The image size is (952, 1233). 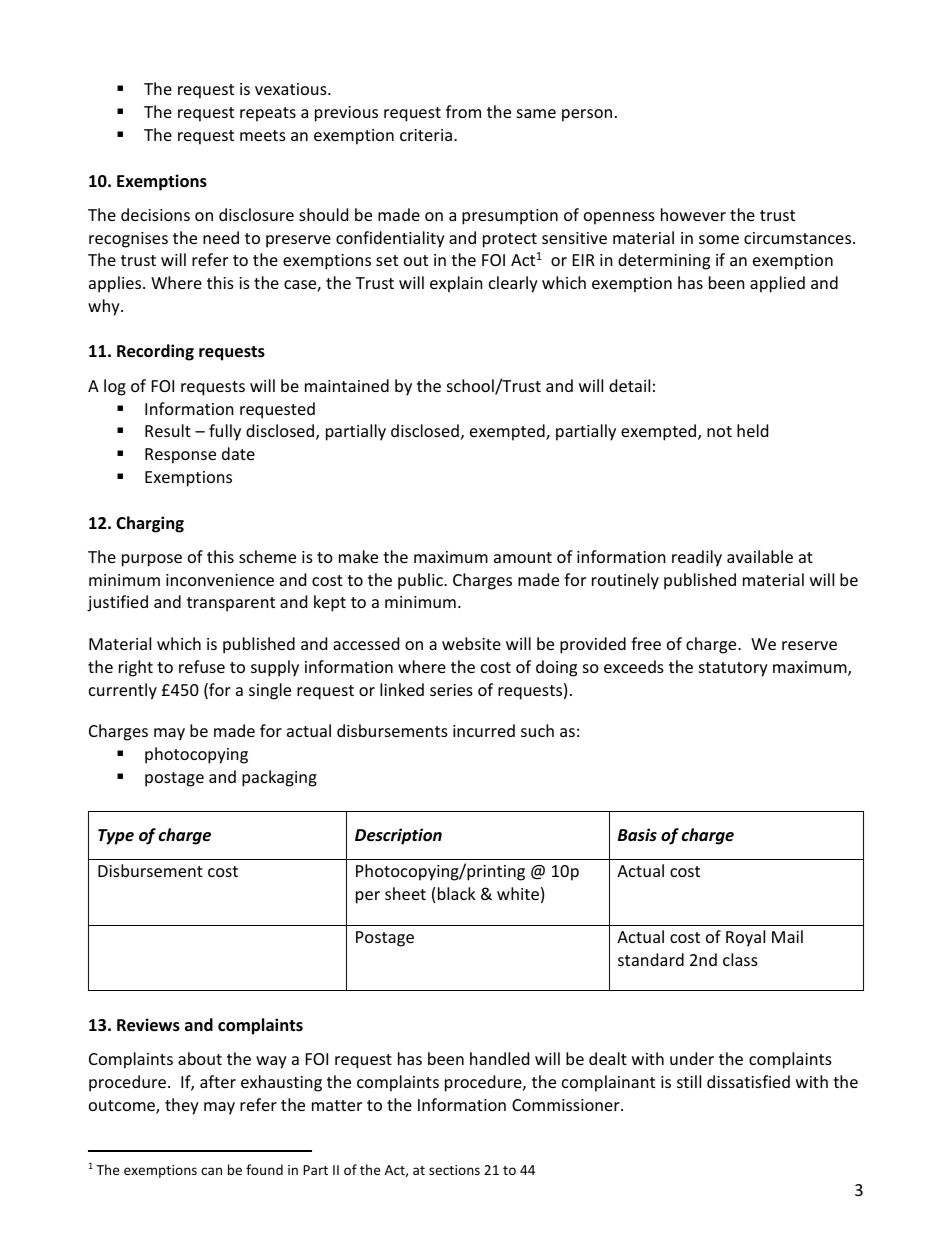 I want to click on meets, so click(x=263, y=135).
